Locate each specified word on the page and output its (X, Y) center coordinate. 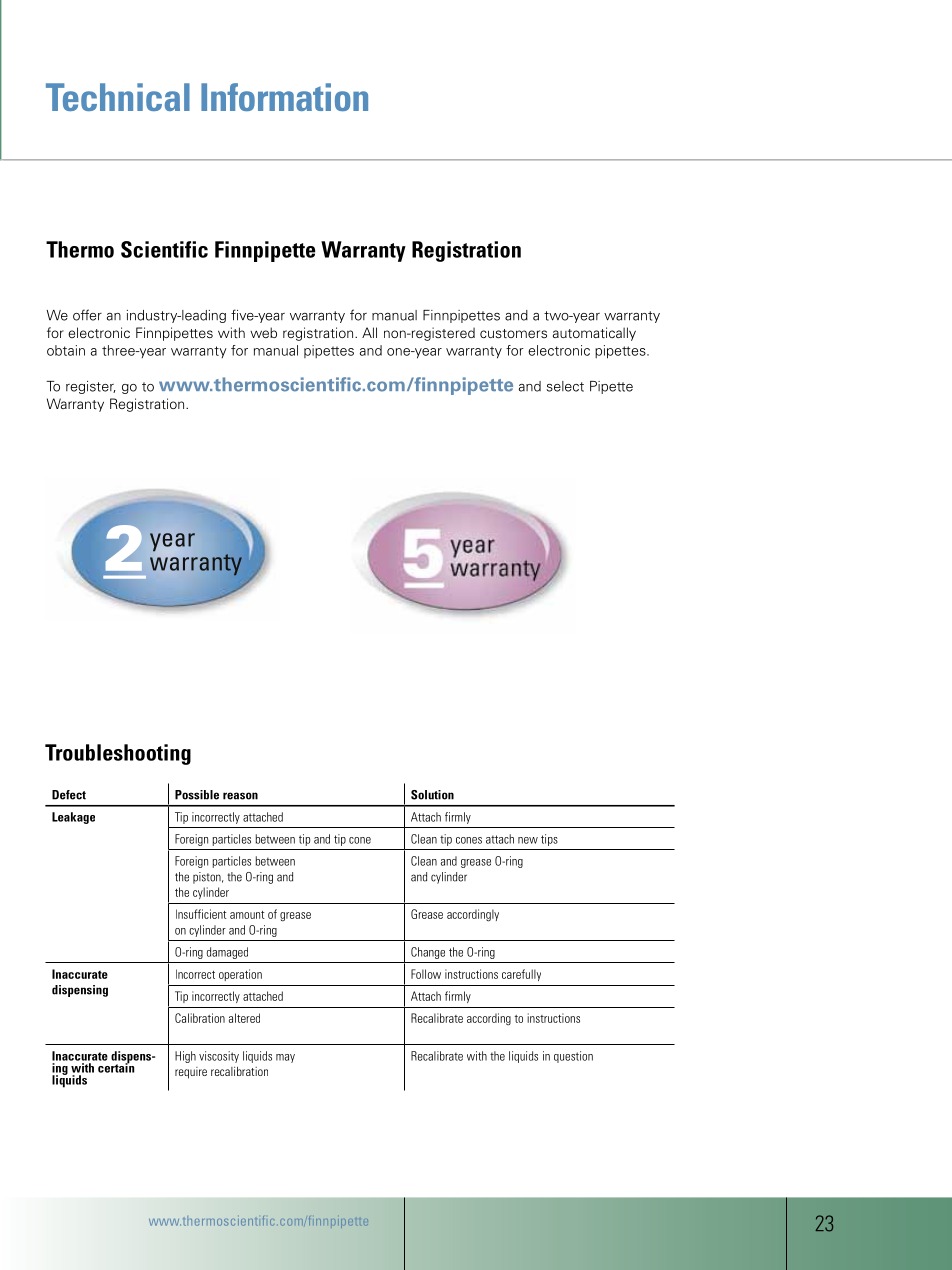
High (185, 1057)
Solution (432, 795)
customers (513, 333)
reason (240, 796)
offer (87, 315)
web (263, 332)
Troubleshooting (118, 754)
